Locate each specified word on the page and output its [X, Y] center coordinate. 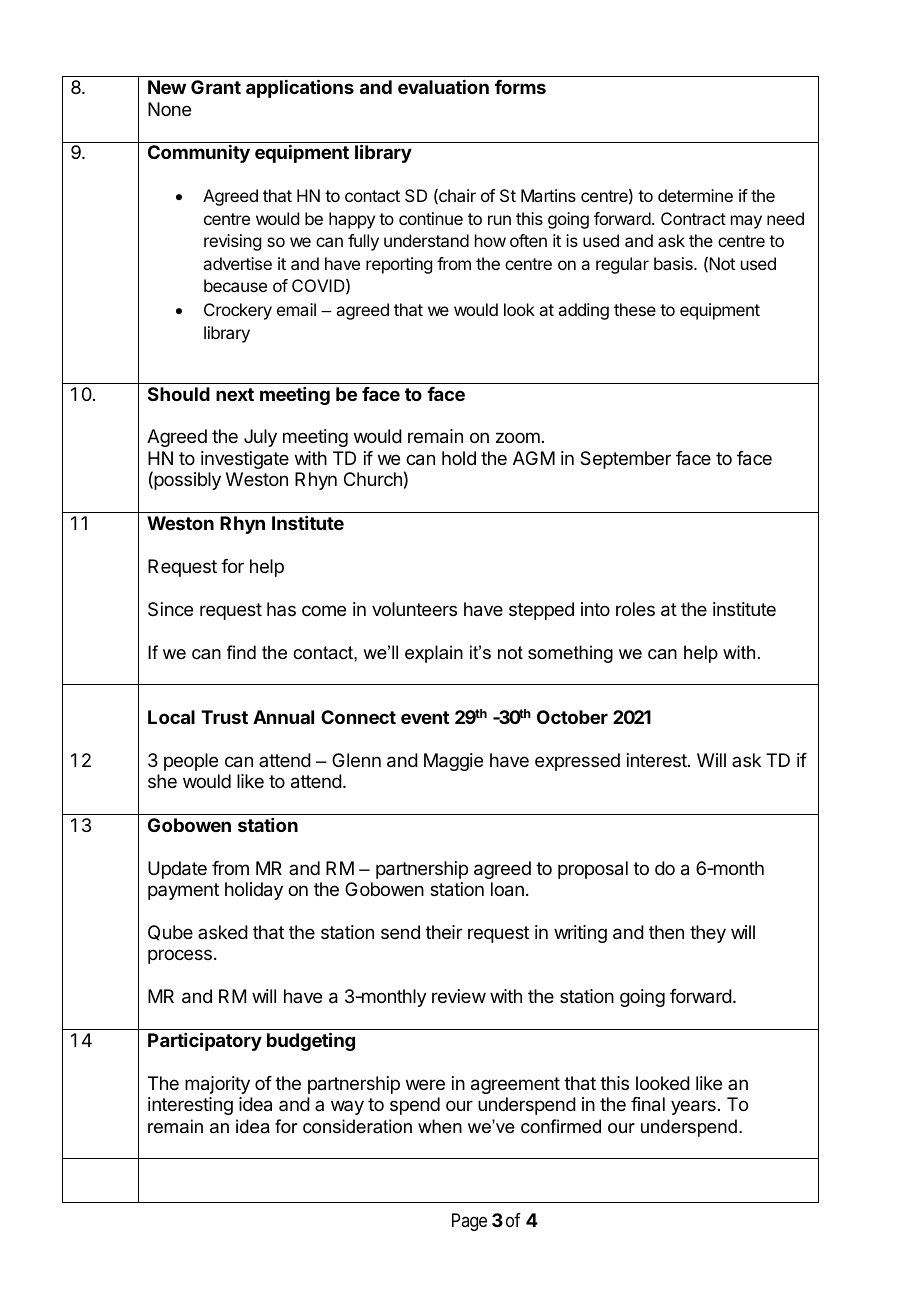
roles [635, 609]
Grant [216, 87]
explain [434, 654]
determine [695, 195]
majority [217, 1085]
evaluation [443, 87]
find [241, 652]
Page [469, 1222]
